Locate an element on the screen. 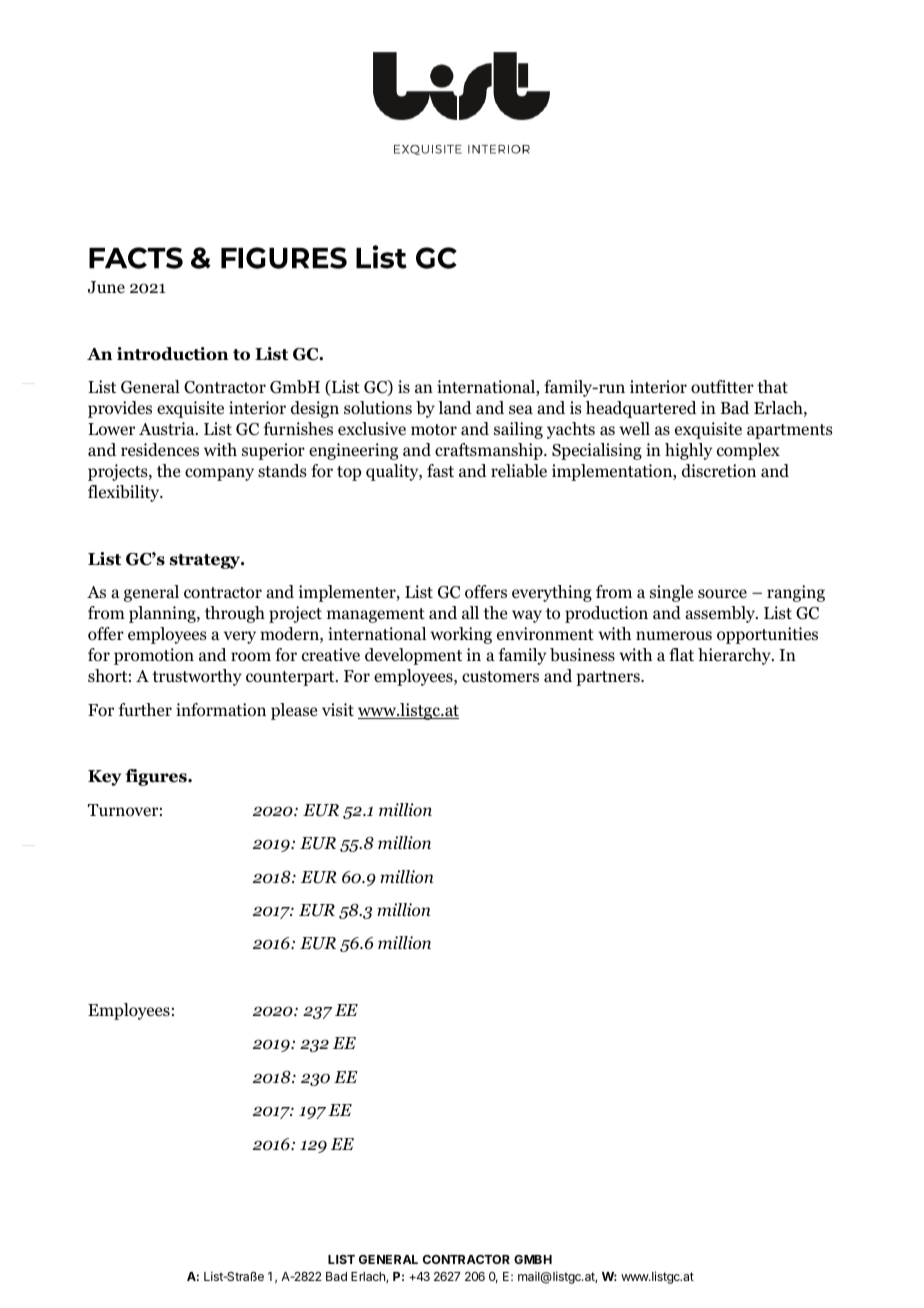 This screenshot has height=1308, width=924. assembly is located at coordinates (721, 614).
